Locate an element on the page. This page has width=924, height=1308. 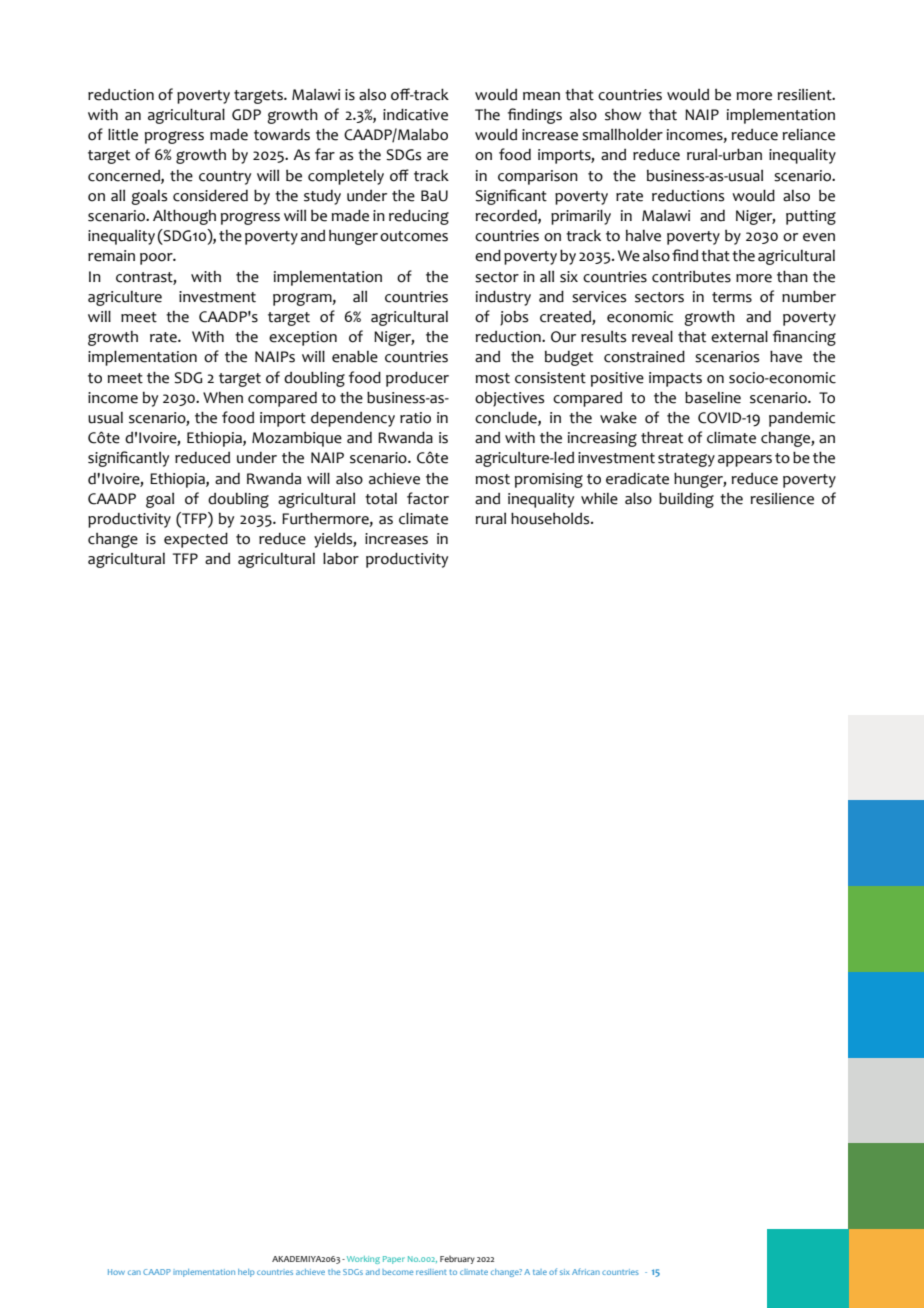
baseline is located at coordinates (713, 397).
